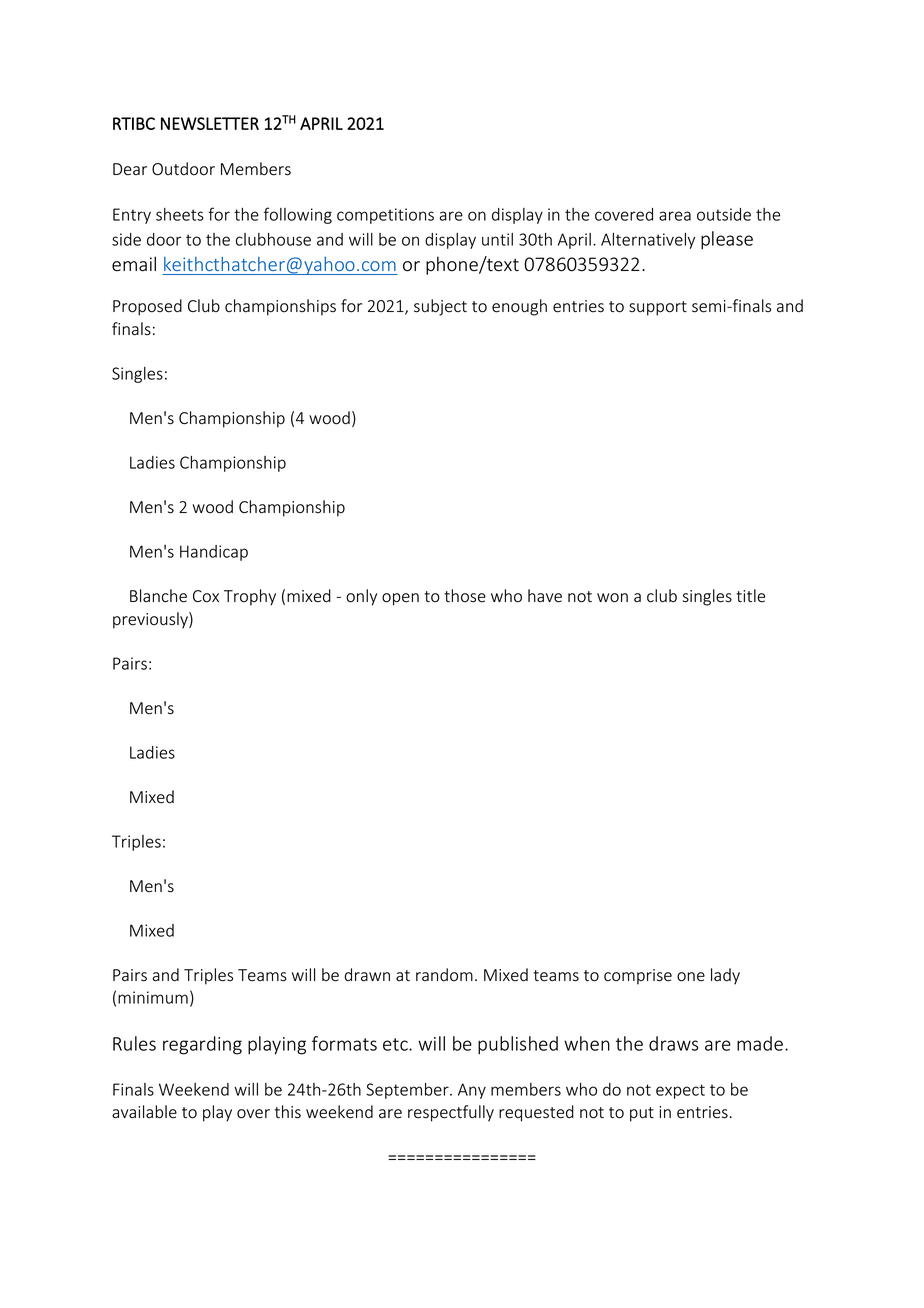  Describe the element at coordinates (147, 307) in the document. I see `Proposed` at that location.
